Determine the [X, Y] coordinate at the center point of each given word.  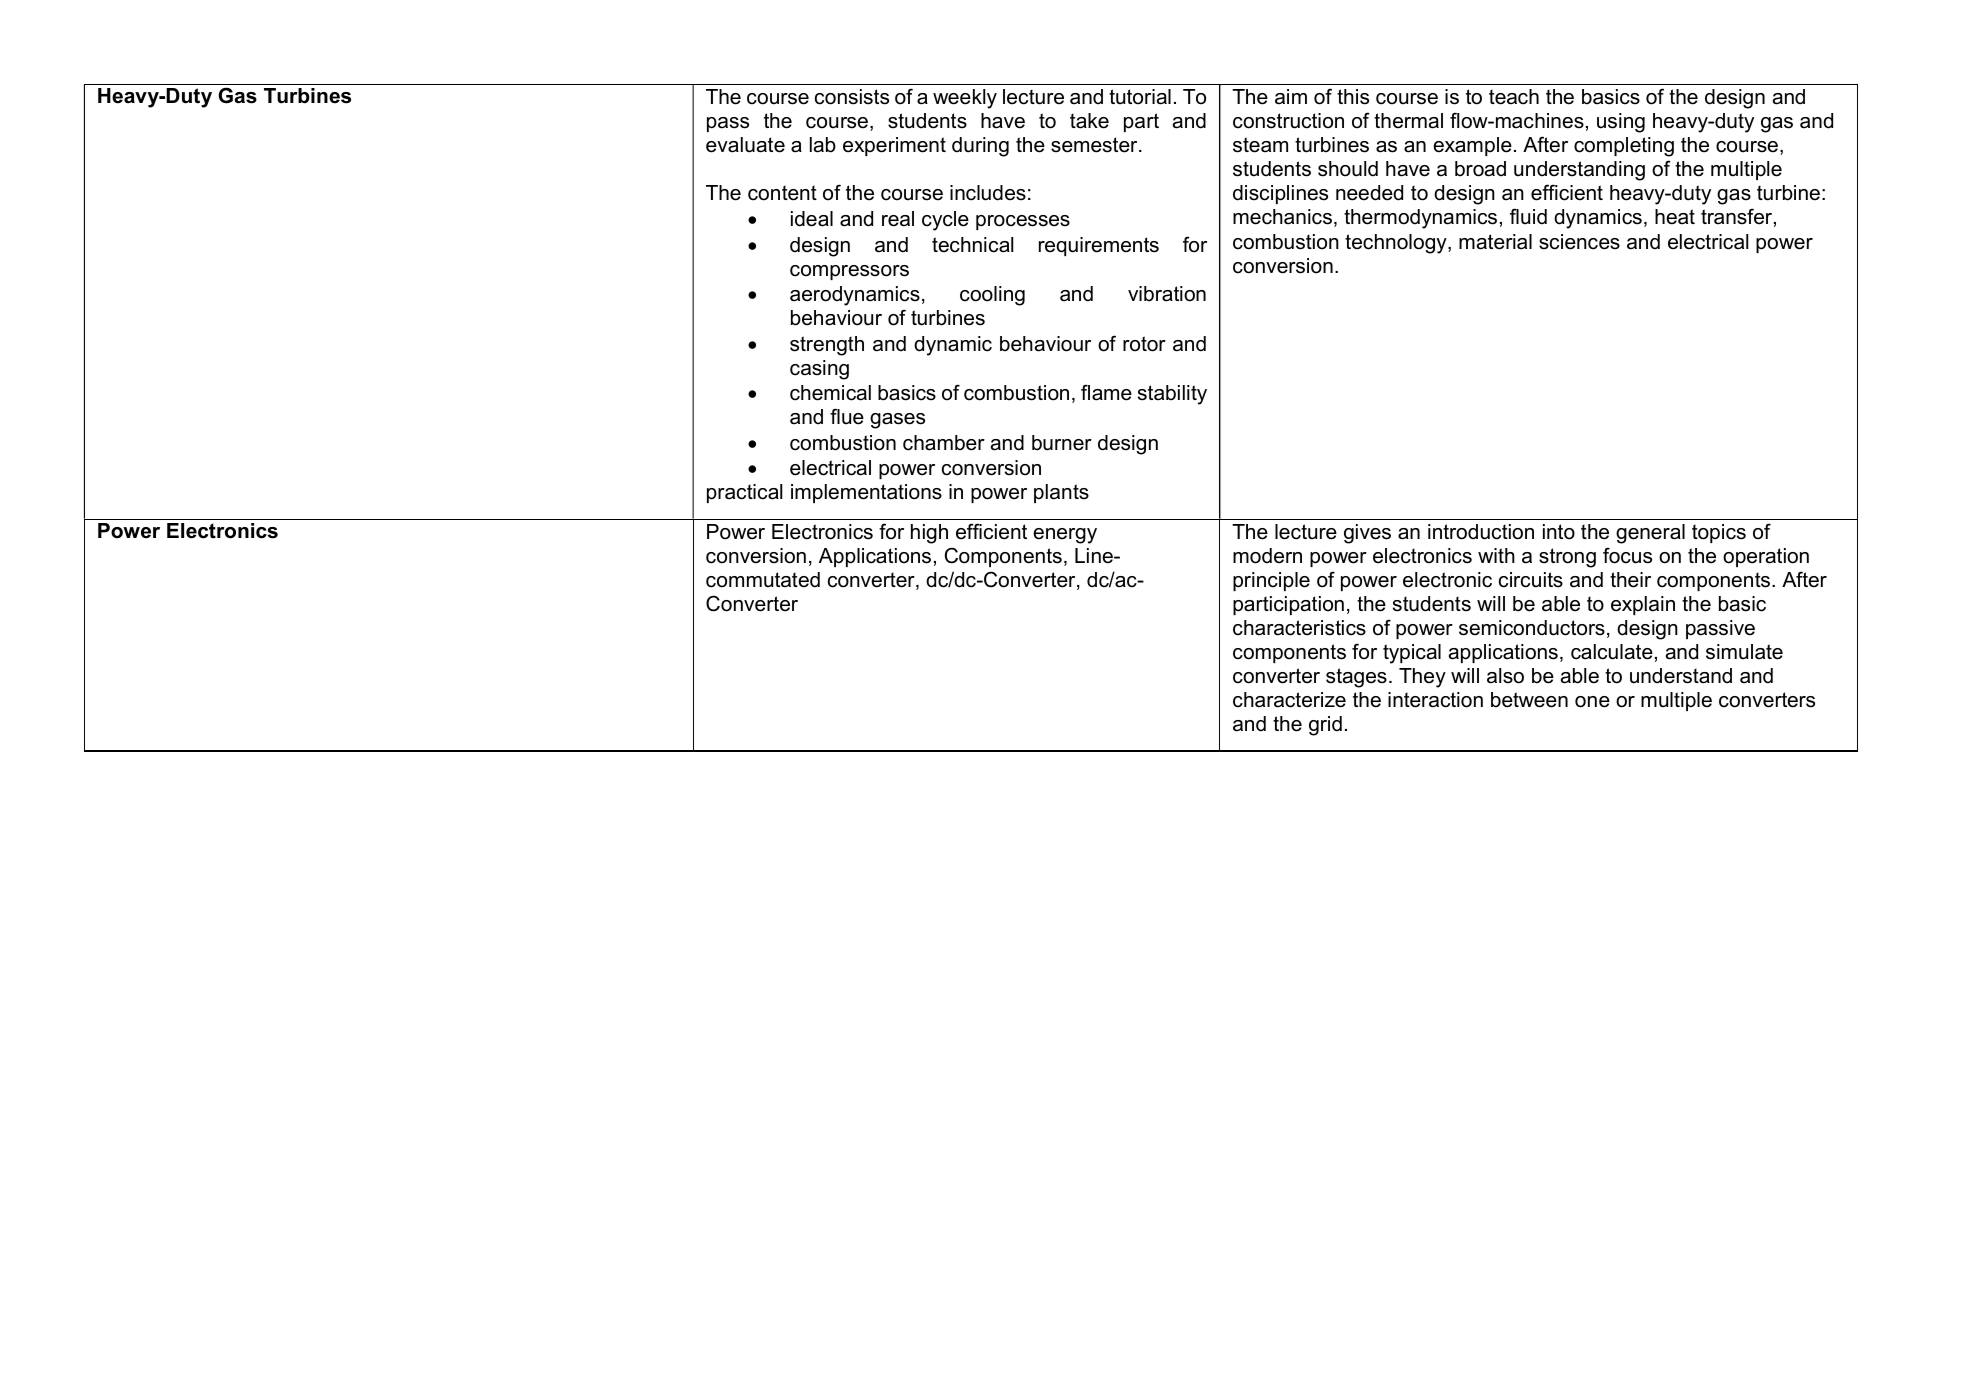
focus [1627, 555]
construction [1288, 121]
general [1650, 534]
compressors [849, 272]
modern [1267, 556]
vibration [1167, 294]
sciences [1579, 242]
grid [1325, 726]
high [929, 534]
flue [847, 416]
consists [852, 97]
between [1529, 700]
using [1621, 123]
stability [1172, 395]
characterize [1289, 700]
